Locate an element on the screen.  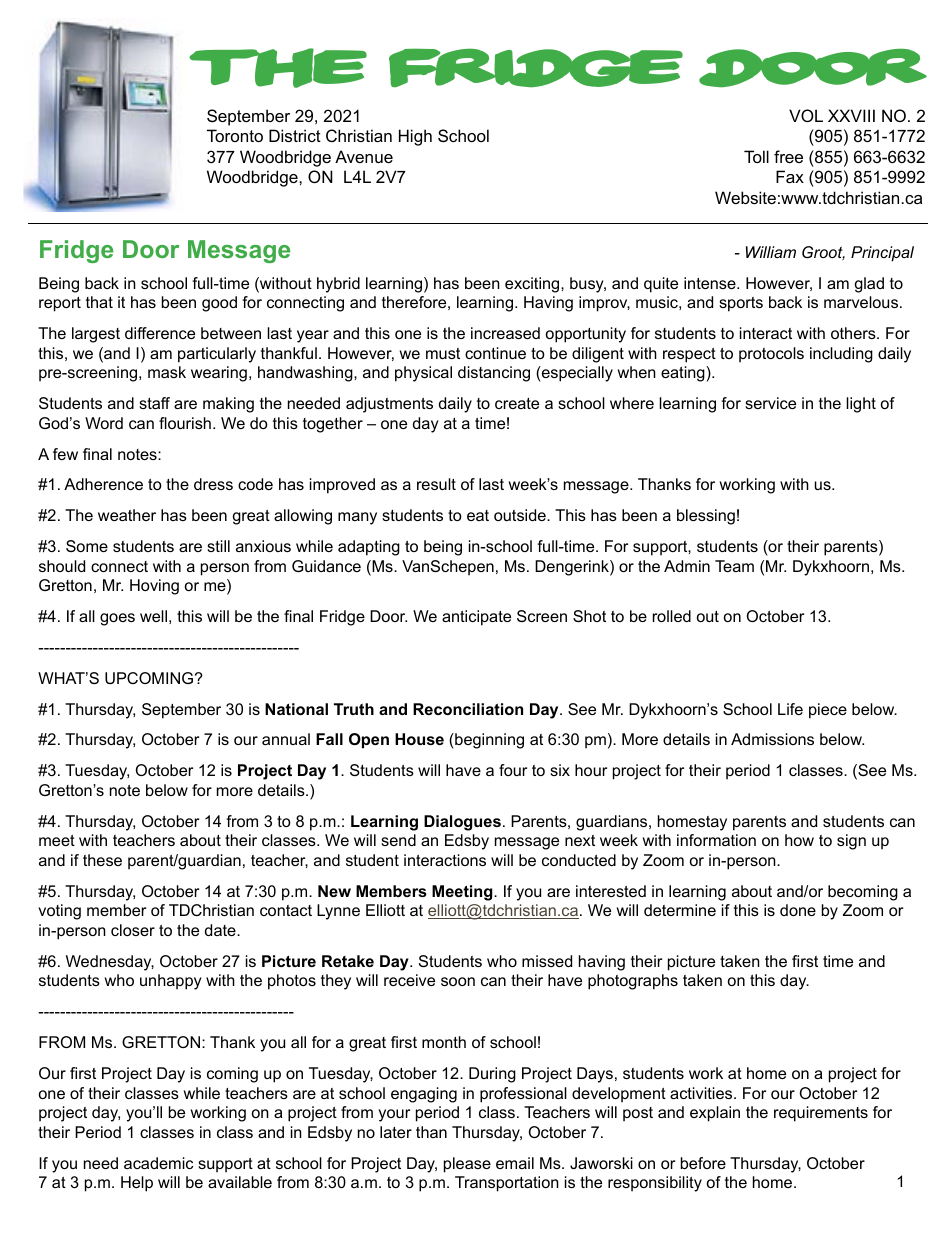
distancing is located at coordinates (494, 374).
